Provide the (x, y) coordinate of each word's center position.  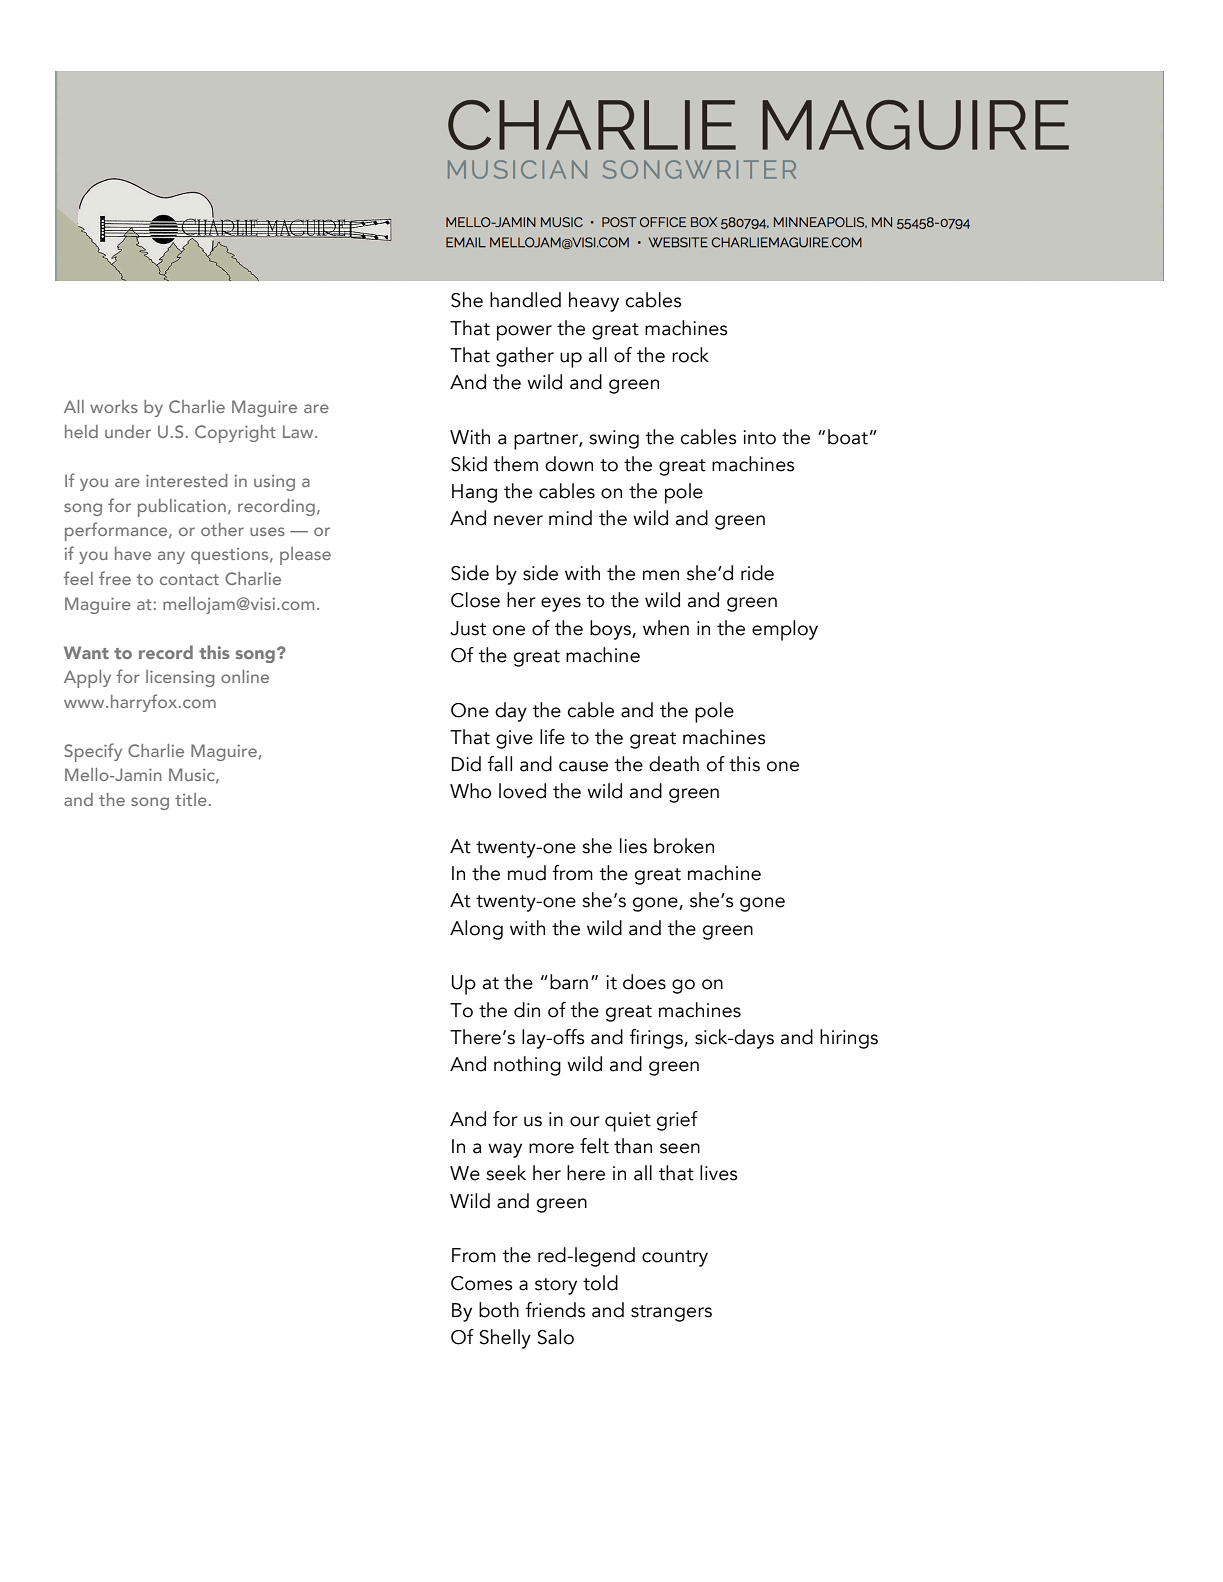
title (191, 799)
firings (657, 1039)
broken (684, 846)
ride (757, 573)
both (499, 1310)
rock (690, 355)
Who (470, 791)
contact (189, 579)
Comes (482, 1283)
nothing (527, 1066)
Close (475, 600)
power (524, 333)
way (505, 1150)
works (114, 406)
